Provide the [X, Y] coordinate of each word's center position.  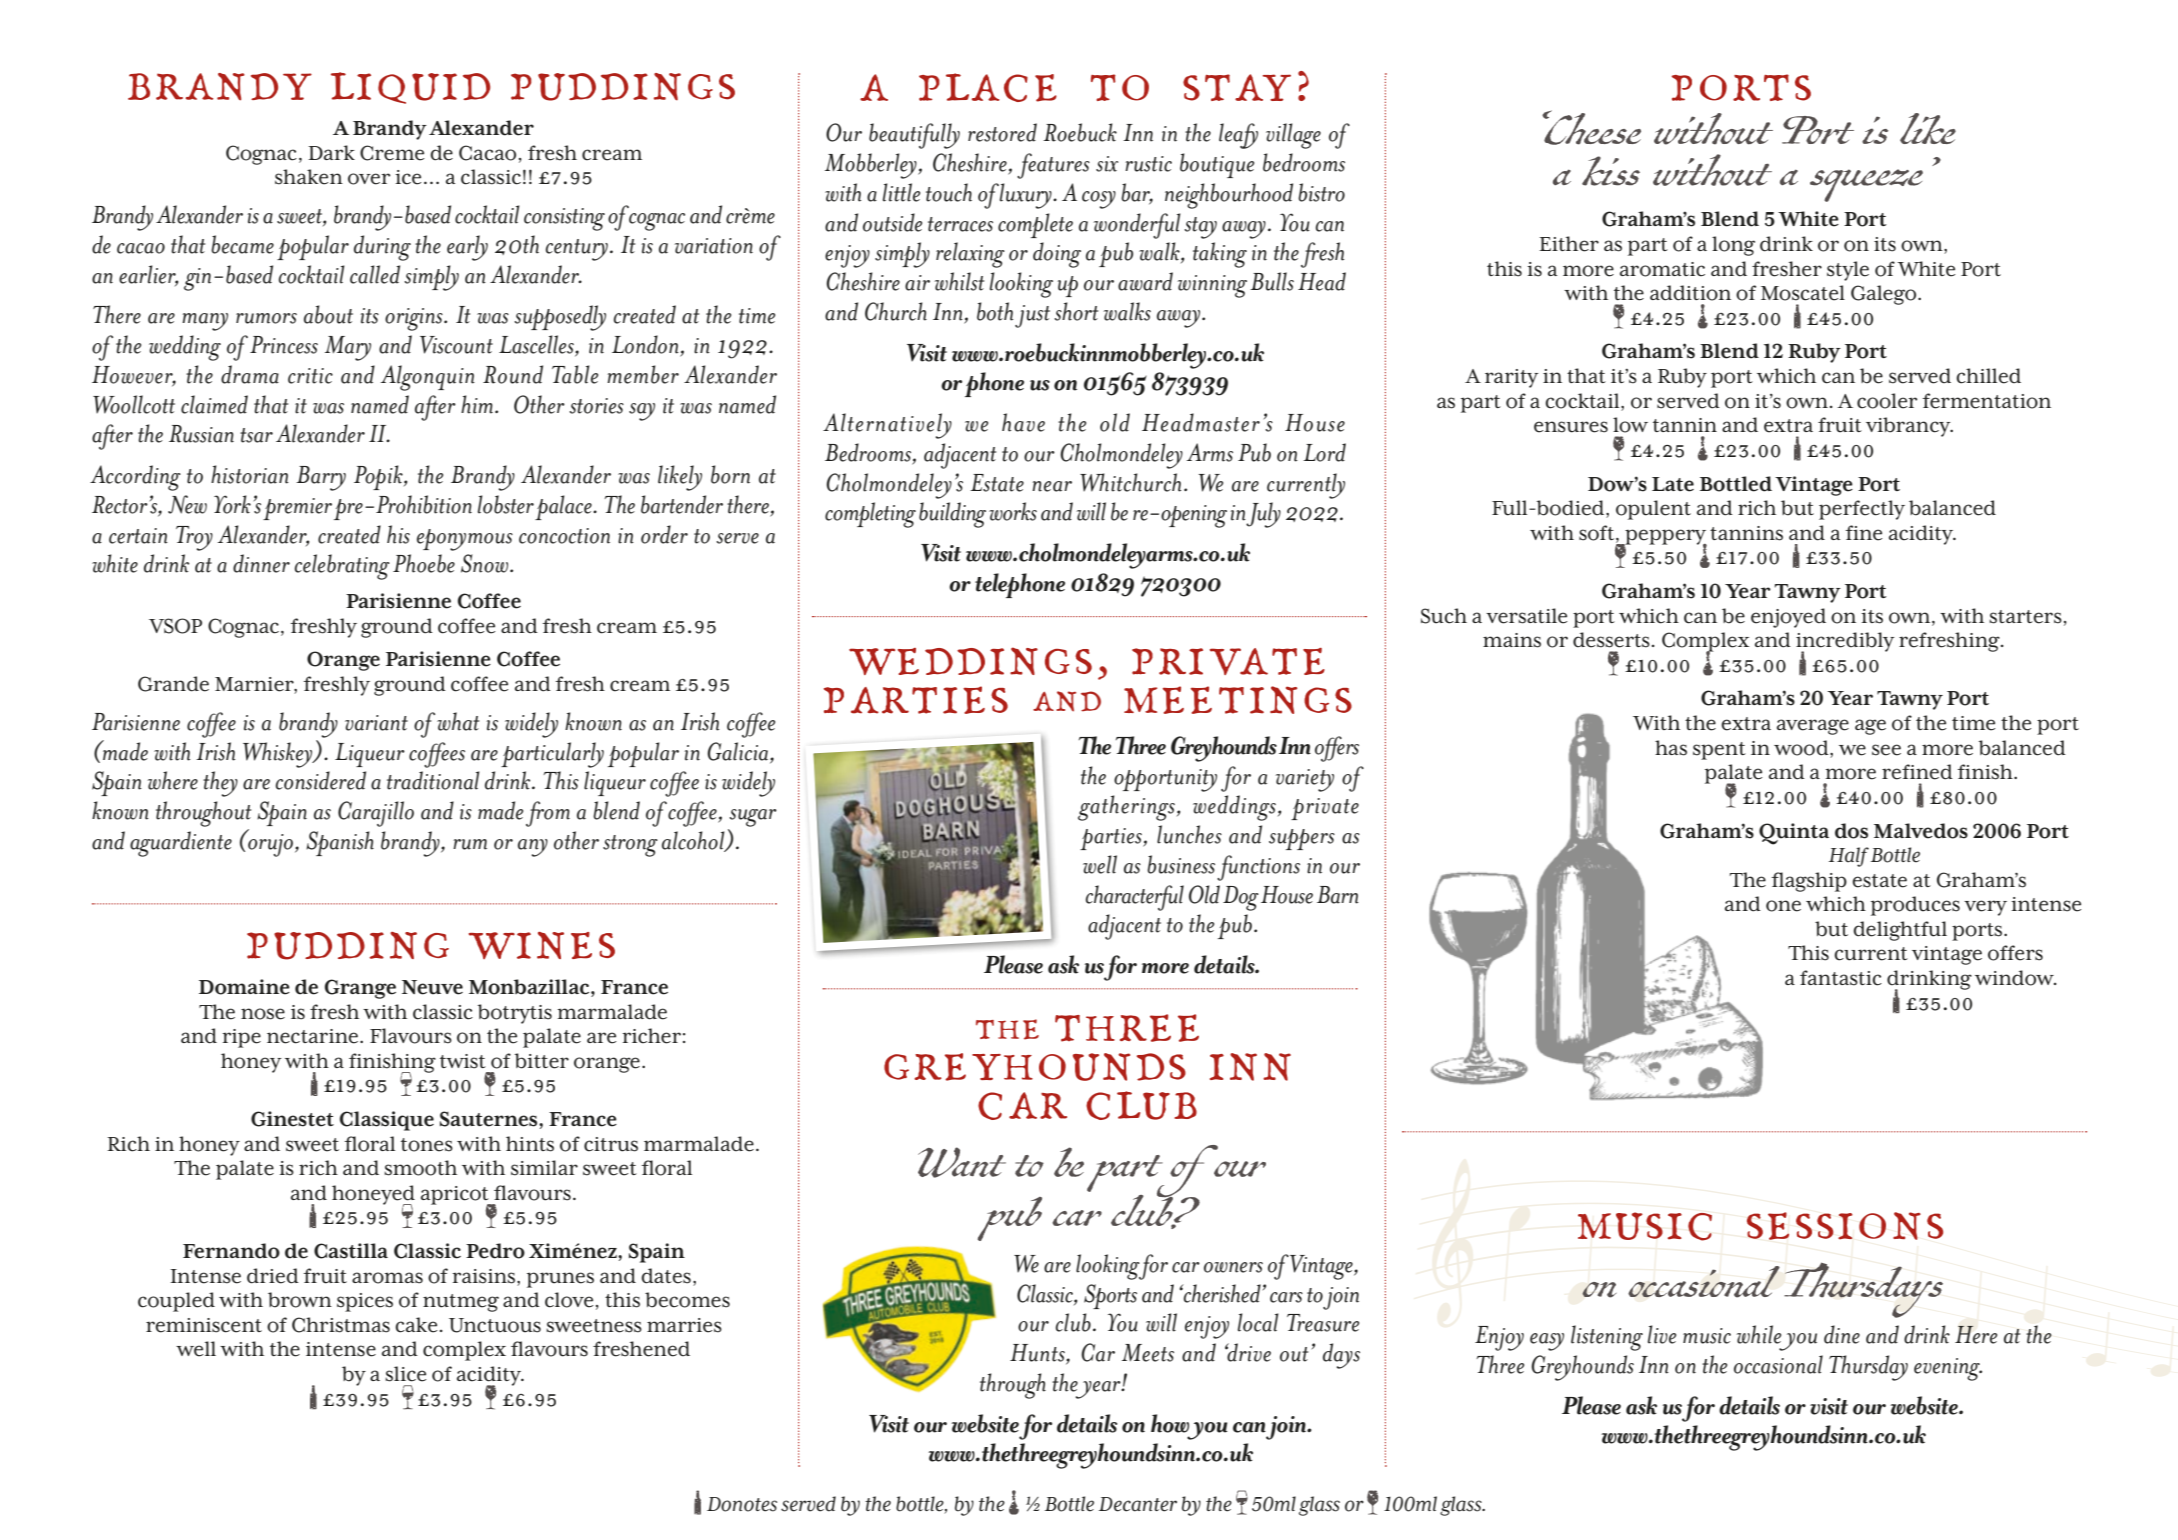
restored [1002, 132]
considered [321, 780]
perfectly [1862, 510]
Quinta [1794, 834]
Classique [387, 1121]
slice [406, 1374]
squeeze [1866, 185]
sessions [1845, 1226]
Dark [331, 152]
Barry [321, 478]
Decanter [1138, 1504]
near [1052, 486]
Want [962, 1162]
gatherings [1126, 808]
